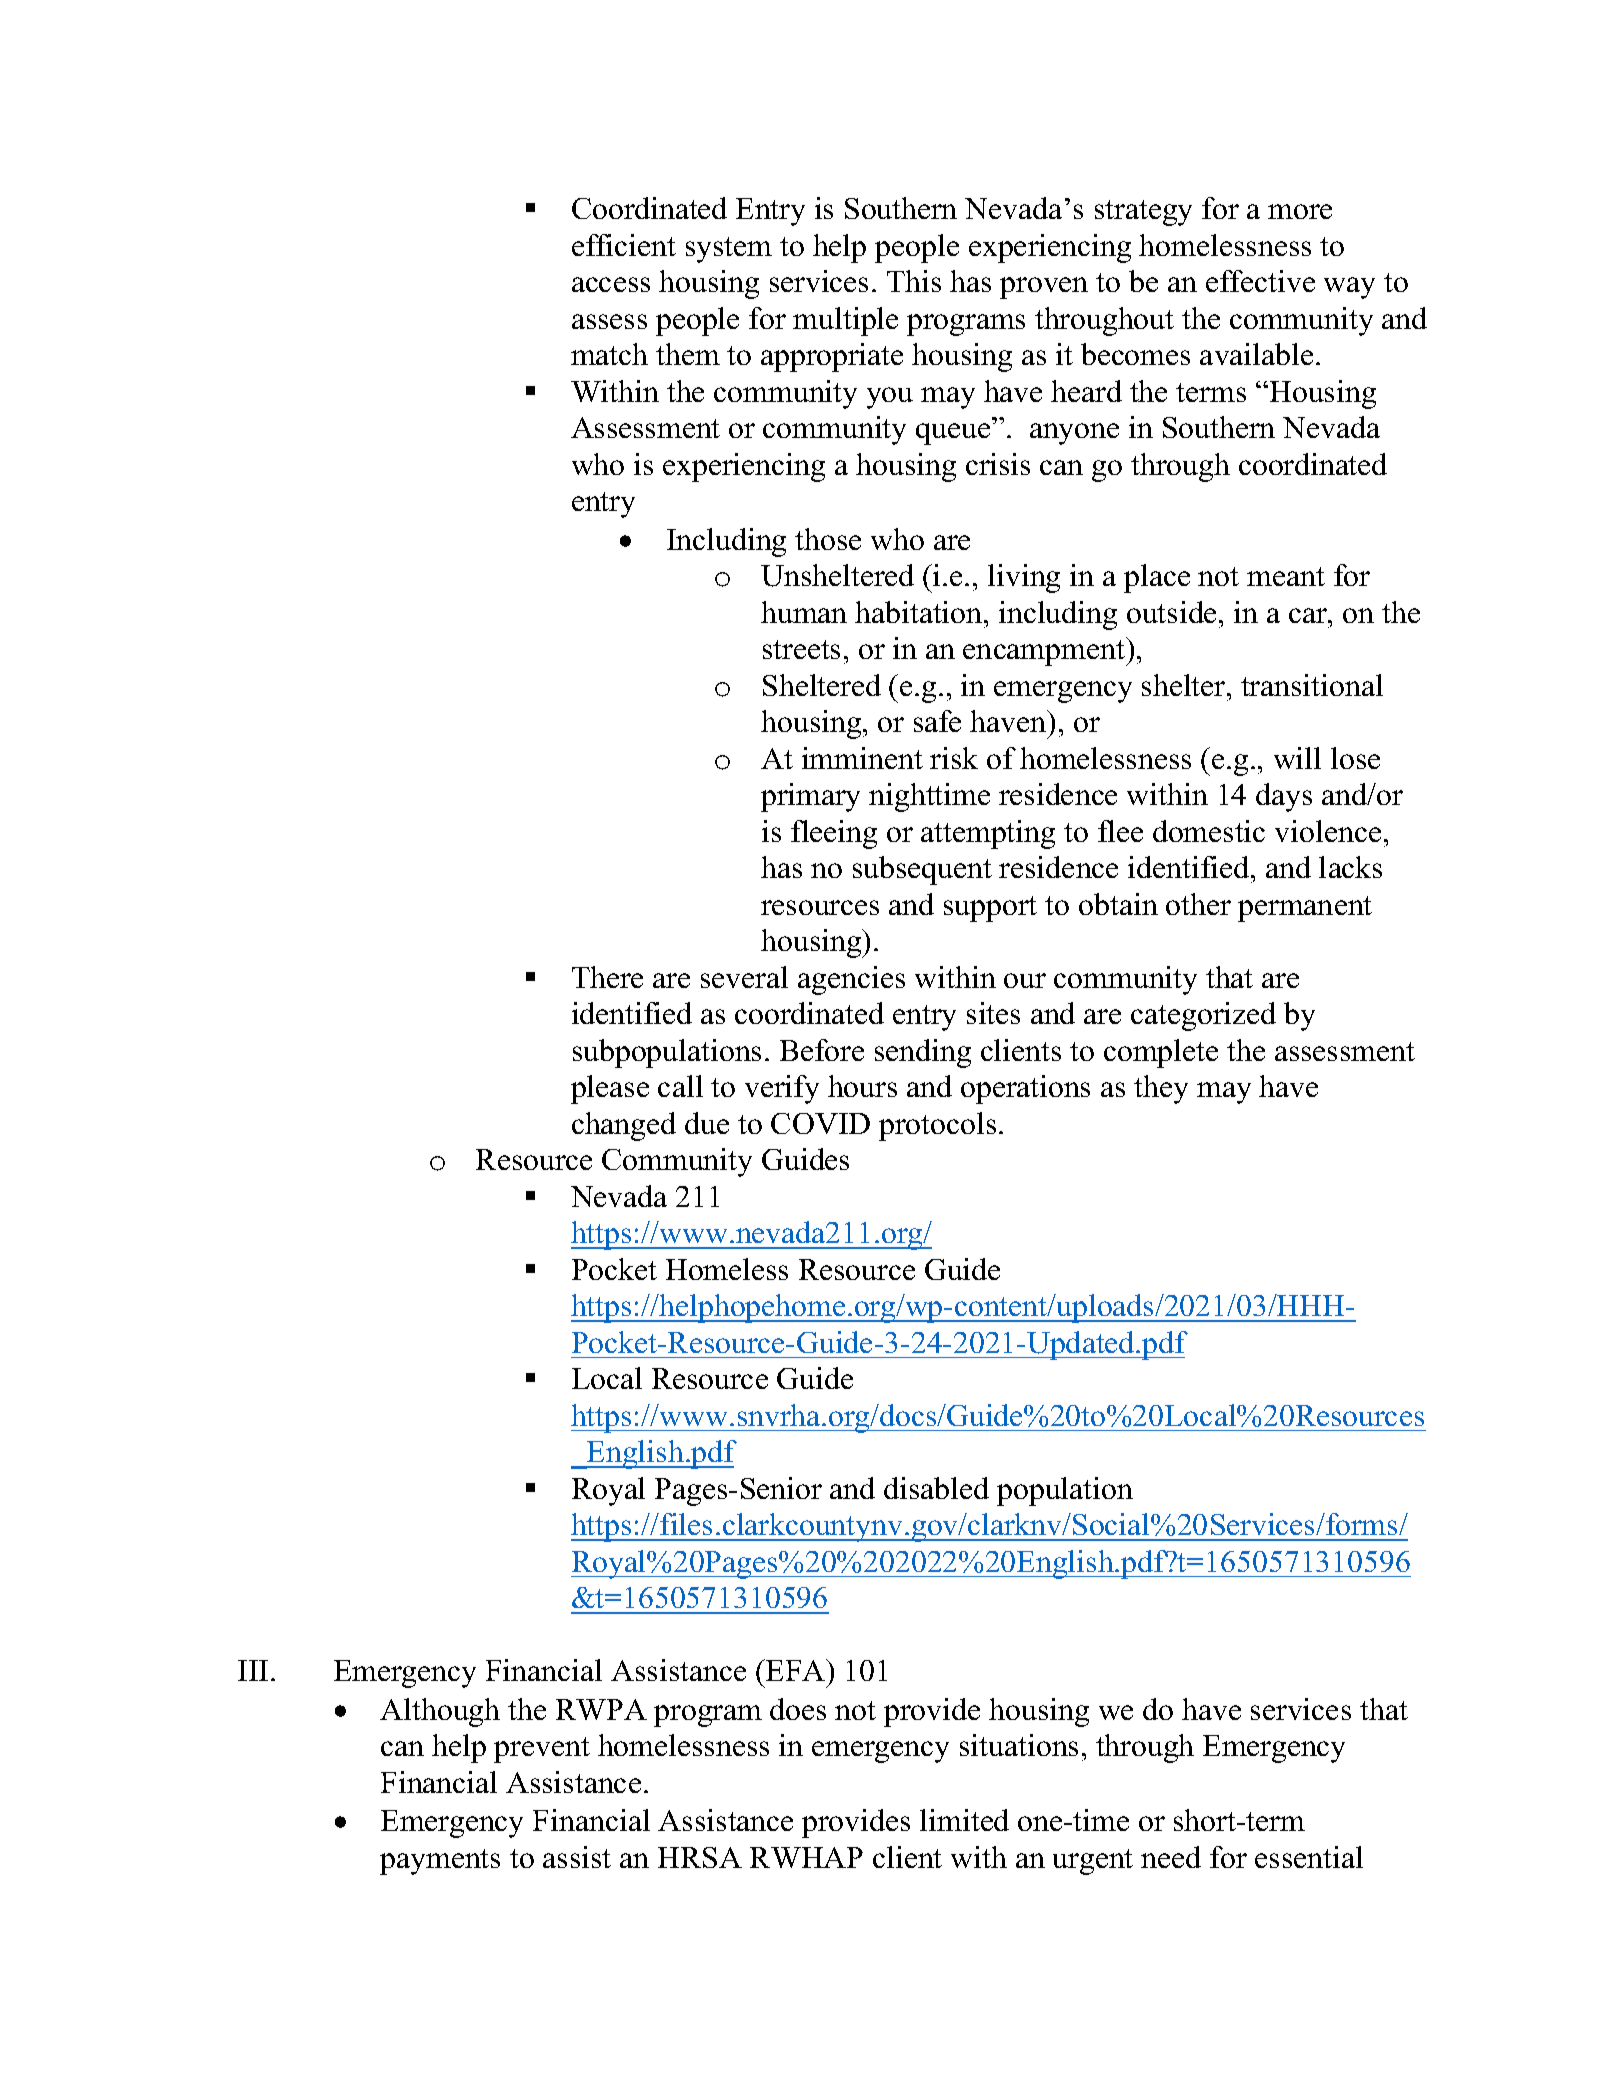 The height and width of the screenshot is (2094, 1618). What do you see at coordinates (611, 284) in the screenshot?
I see `access` at bounding box center [611, 284].
